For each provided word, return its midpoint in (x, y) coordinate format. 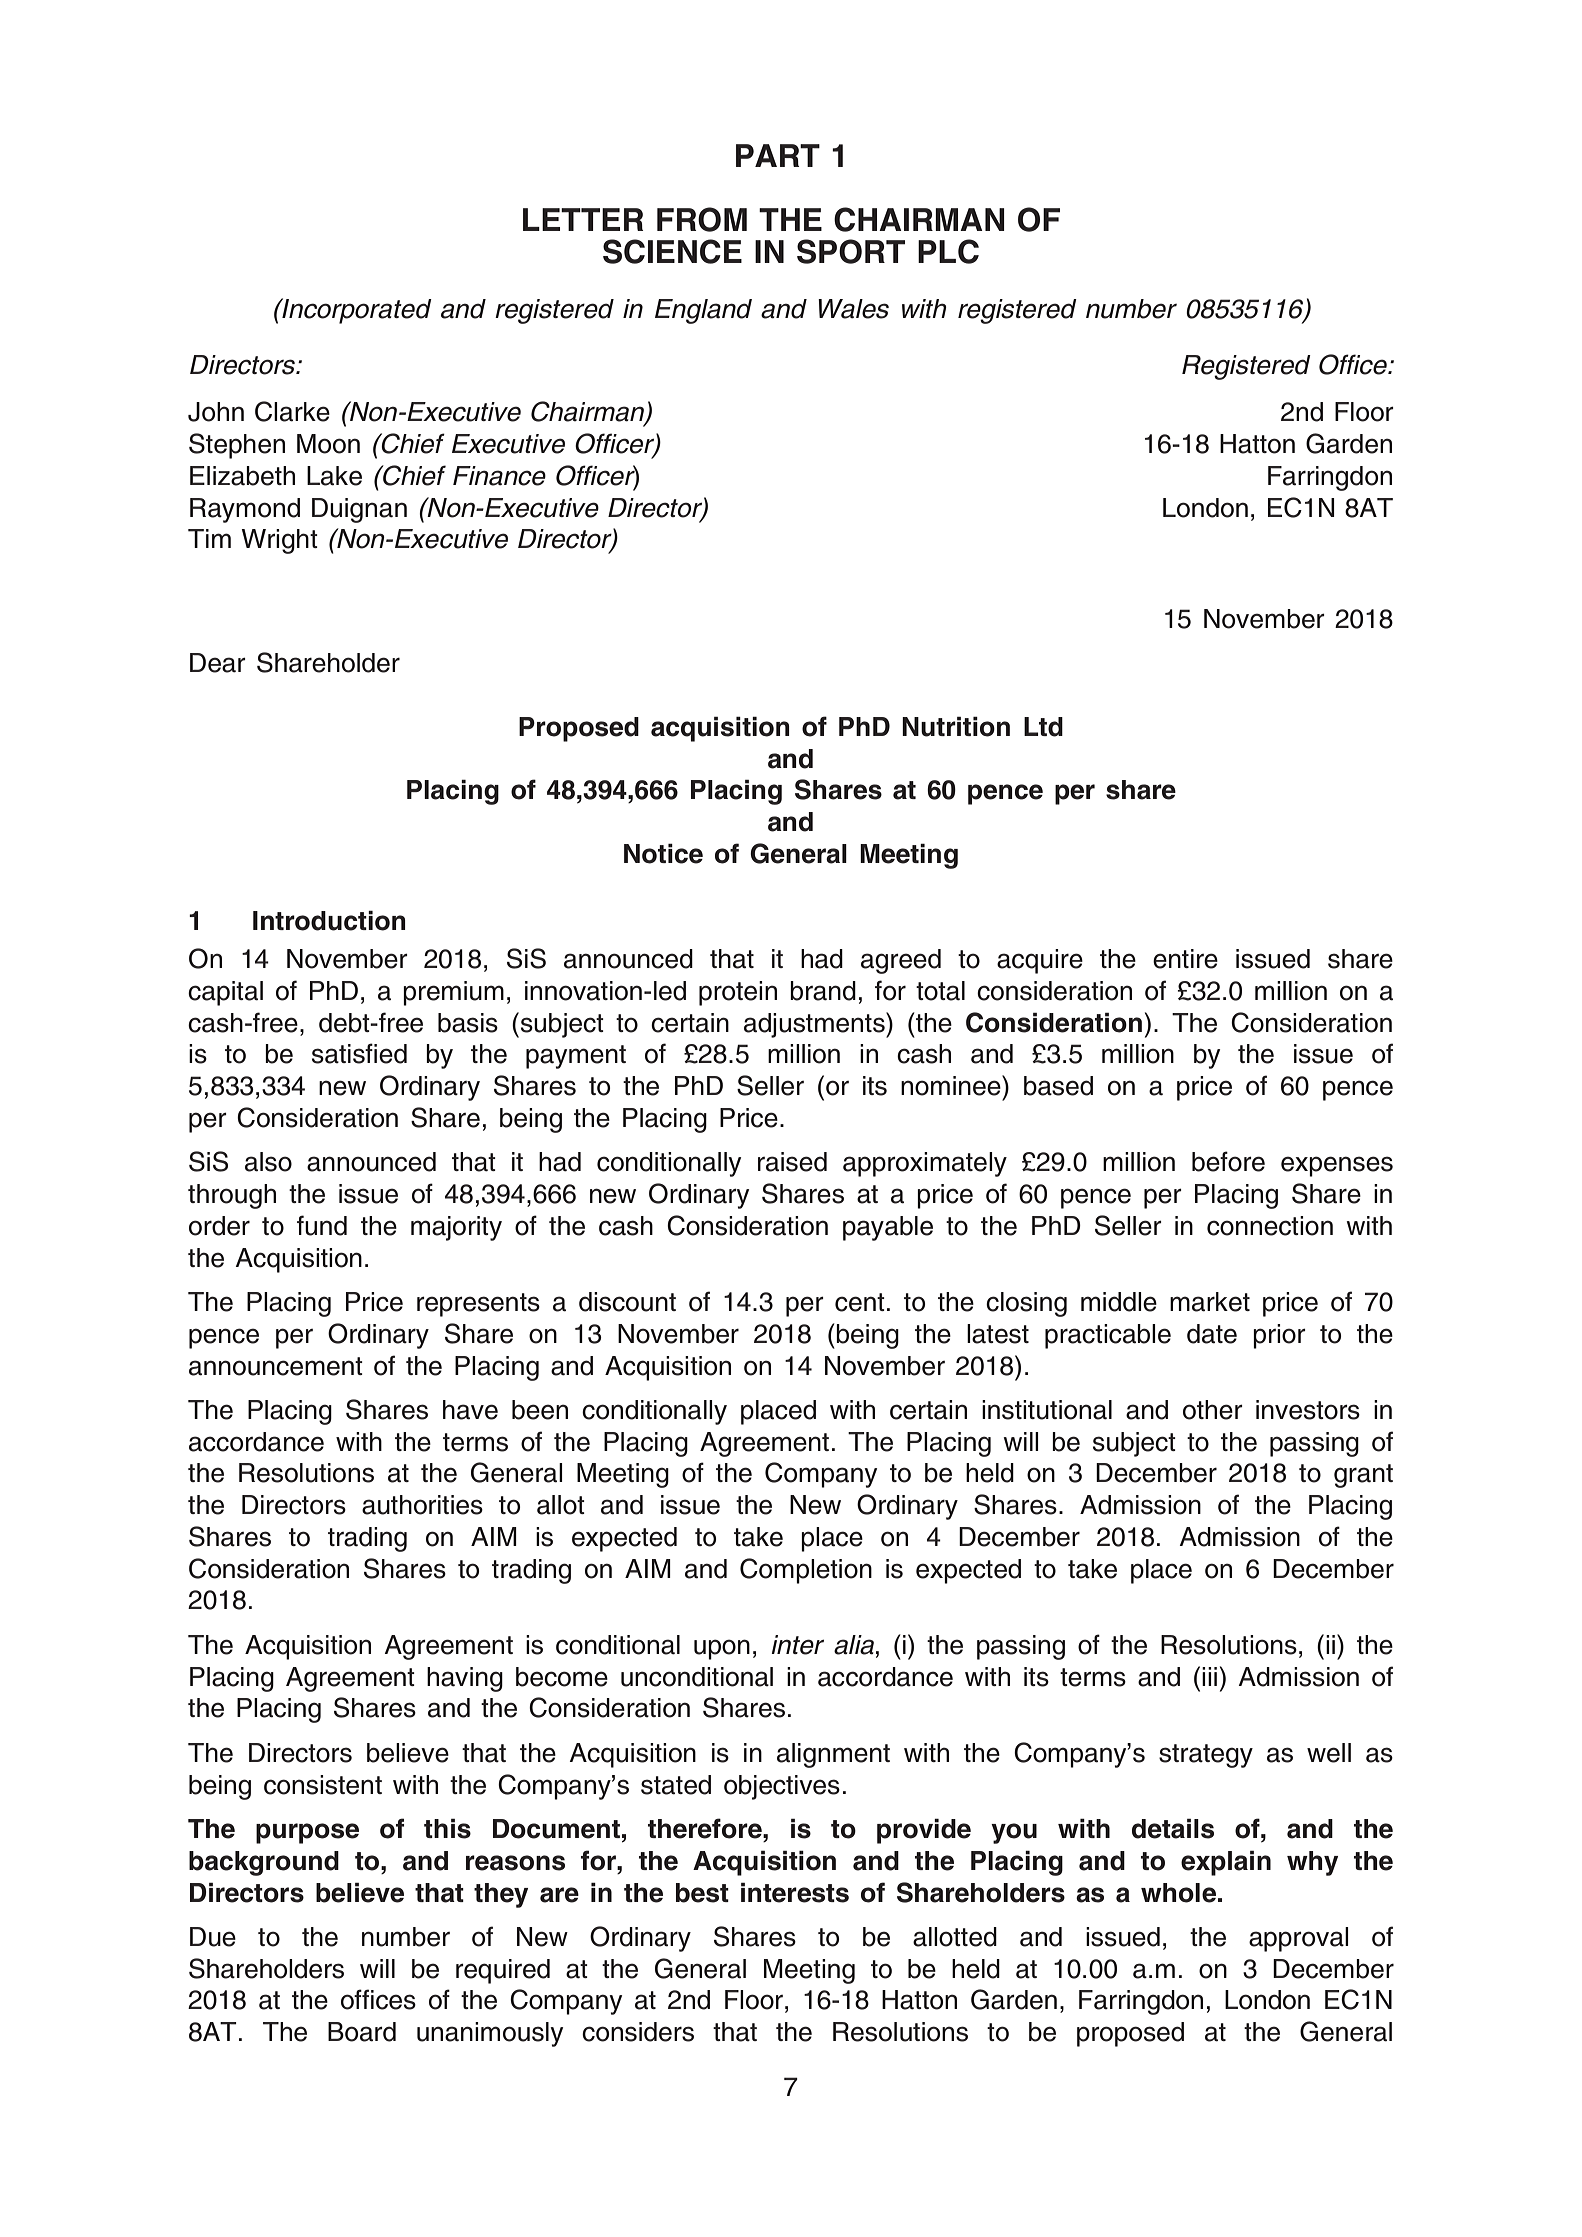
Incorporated (356, 311)
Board (362, 2032)
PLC (948, 251)
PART (778, 155)
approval (1299, 1939)
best (702, 1893)
